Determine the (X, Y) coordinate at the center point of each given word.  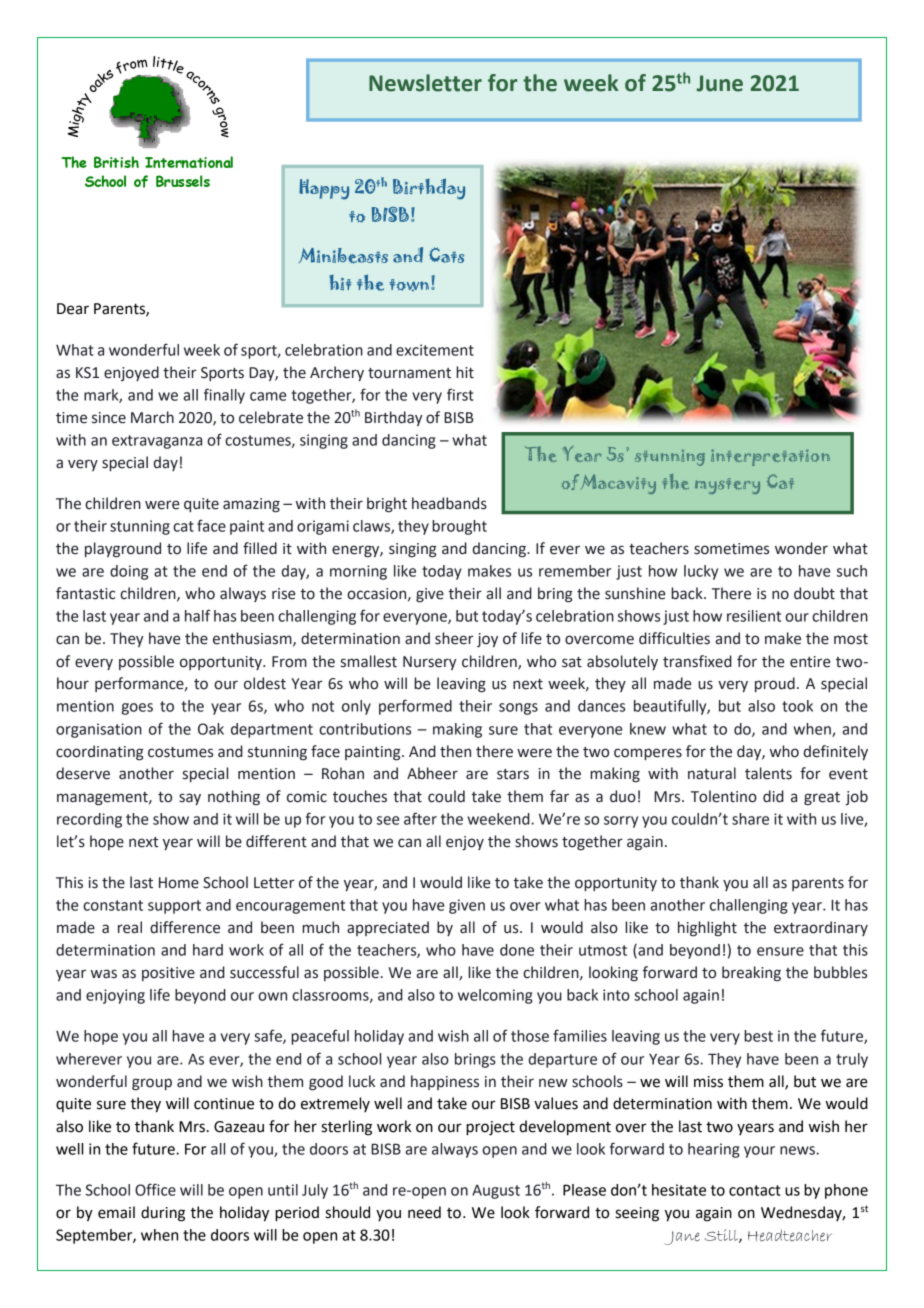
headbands (449, 503)
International (189, 162)
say (190, 799)
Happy (324, 189)
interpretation (770, 457)
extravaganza (157, 442)
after (420, 818)
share (750, 819)
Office (155, 1189)
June (719, 83)
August (496, 1192)
